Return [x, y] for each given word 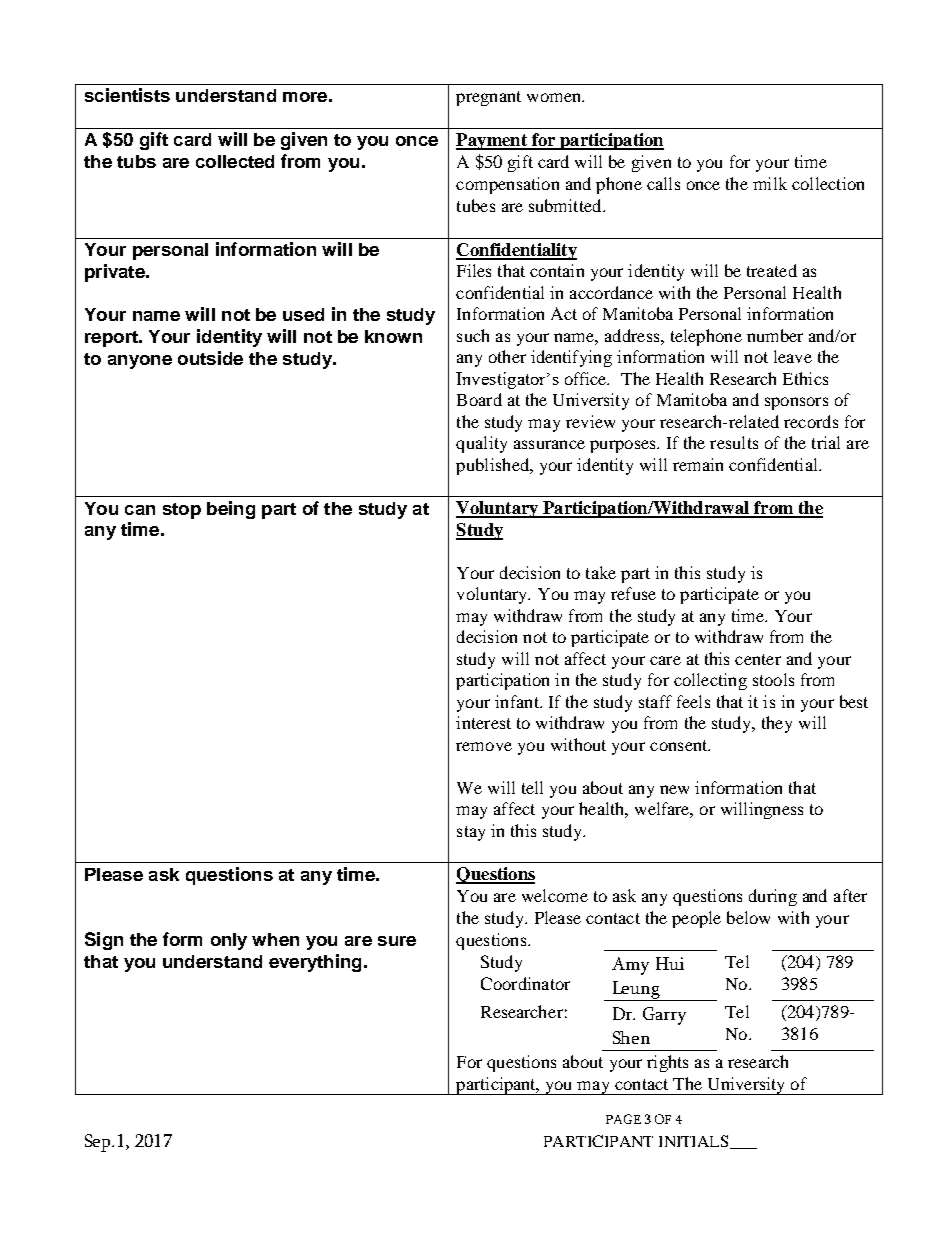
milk [770, 183]
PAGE [623, 1119]
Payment [492, 141]
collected [235, 161]
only [229, 941]
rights [667, 1063]
